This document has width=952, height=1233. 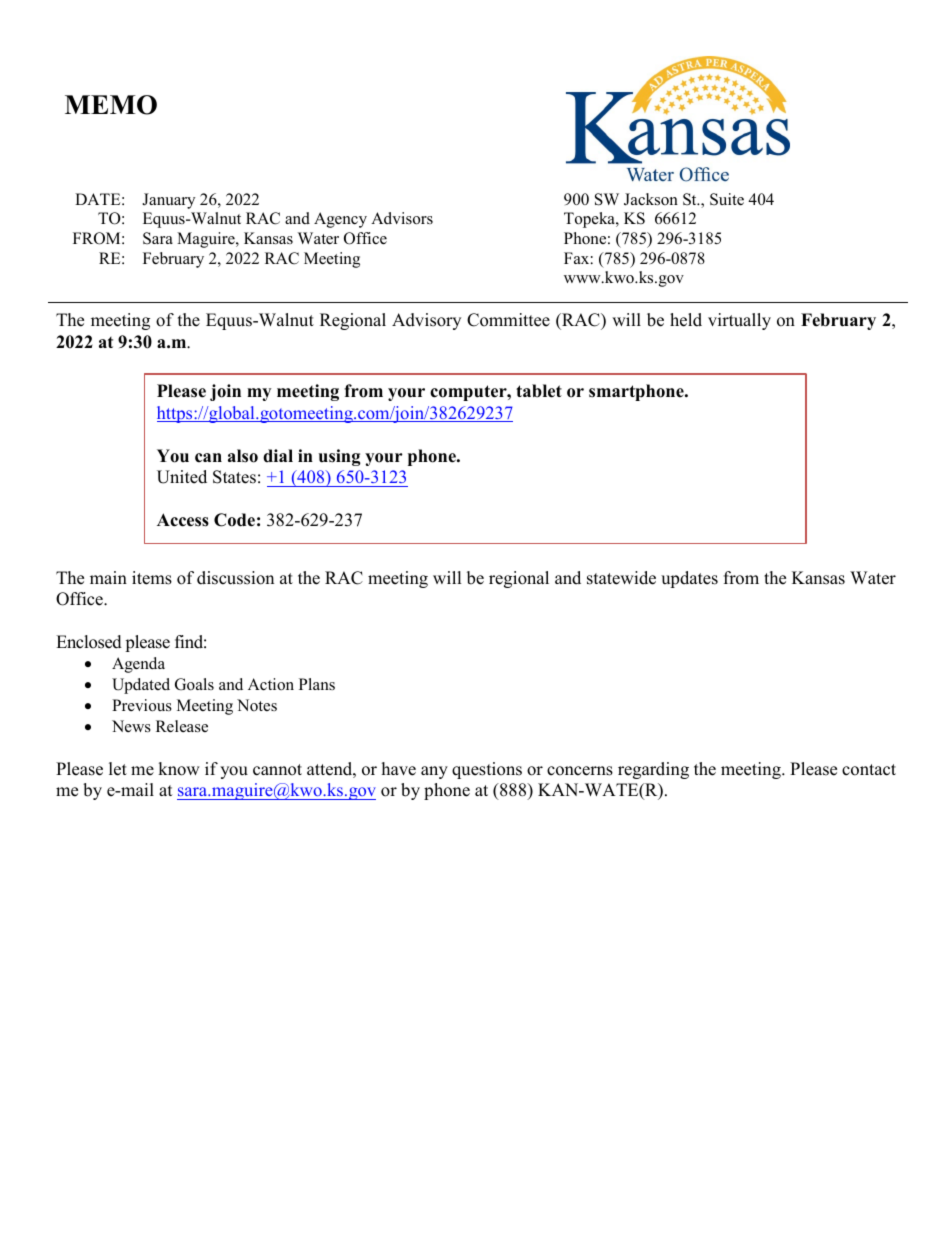 What do you see at coordinates (739, 321) in the document?
I see `virtually` at bounding box center [739, 321].
